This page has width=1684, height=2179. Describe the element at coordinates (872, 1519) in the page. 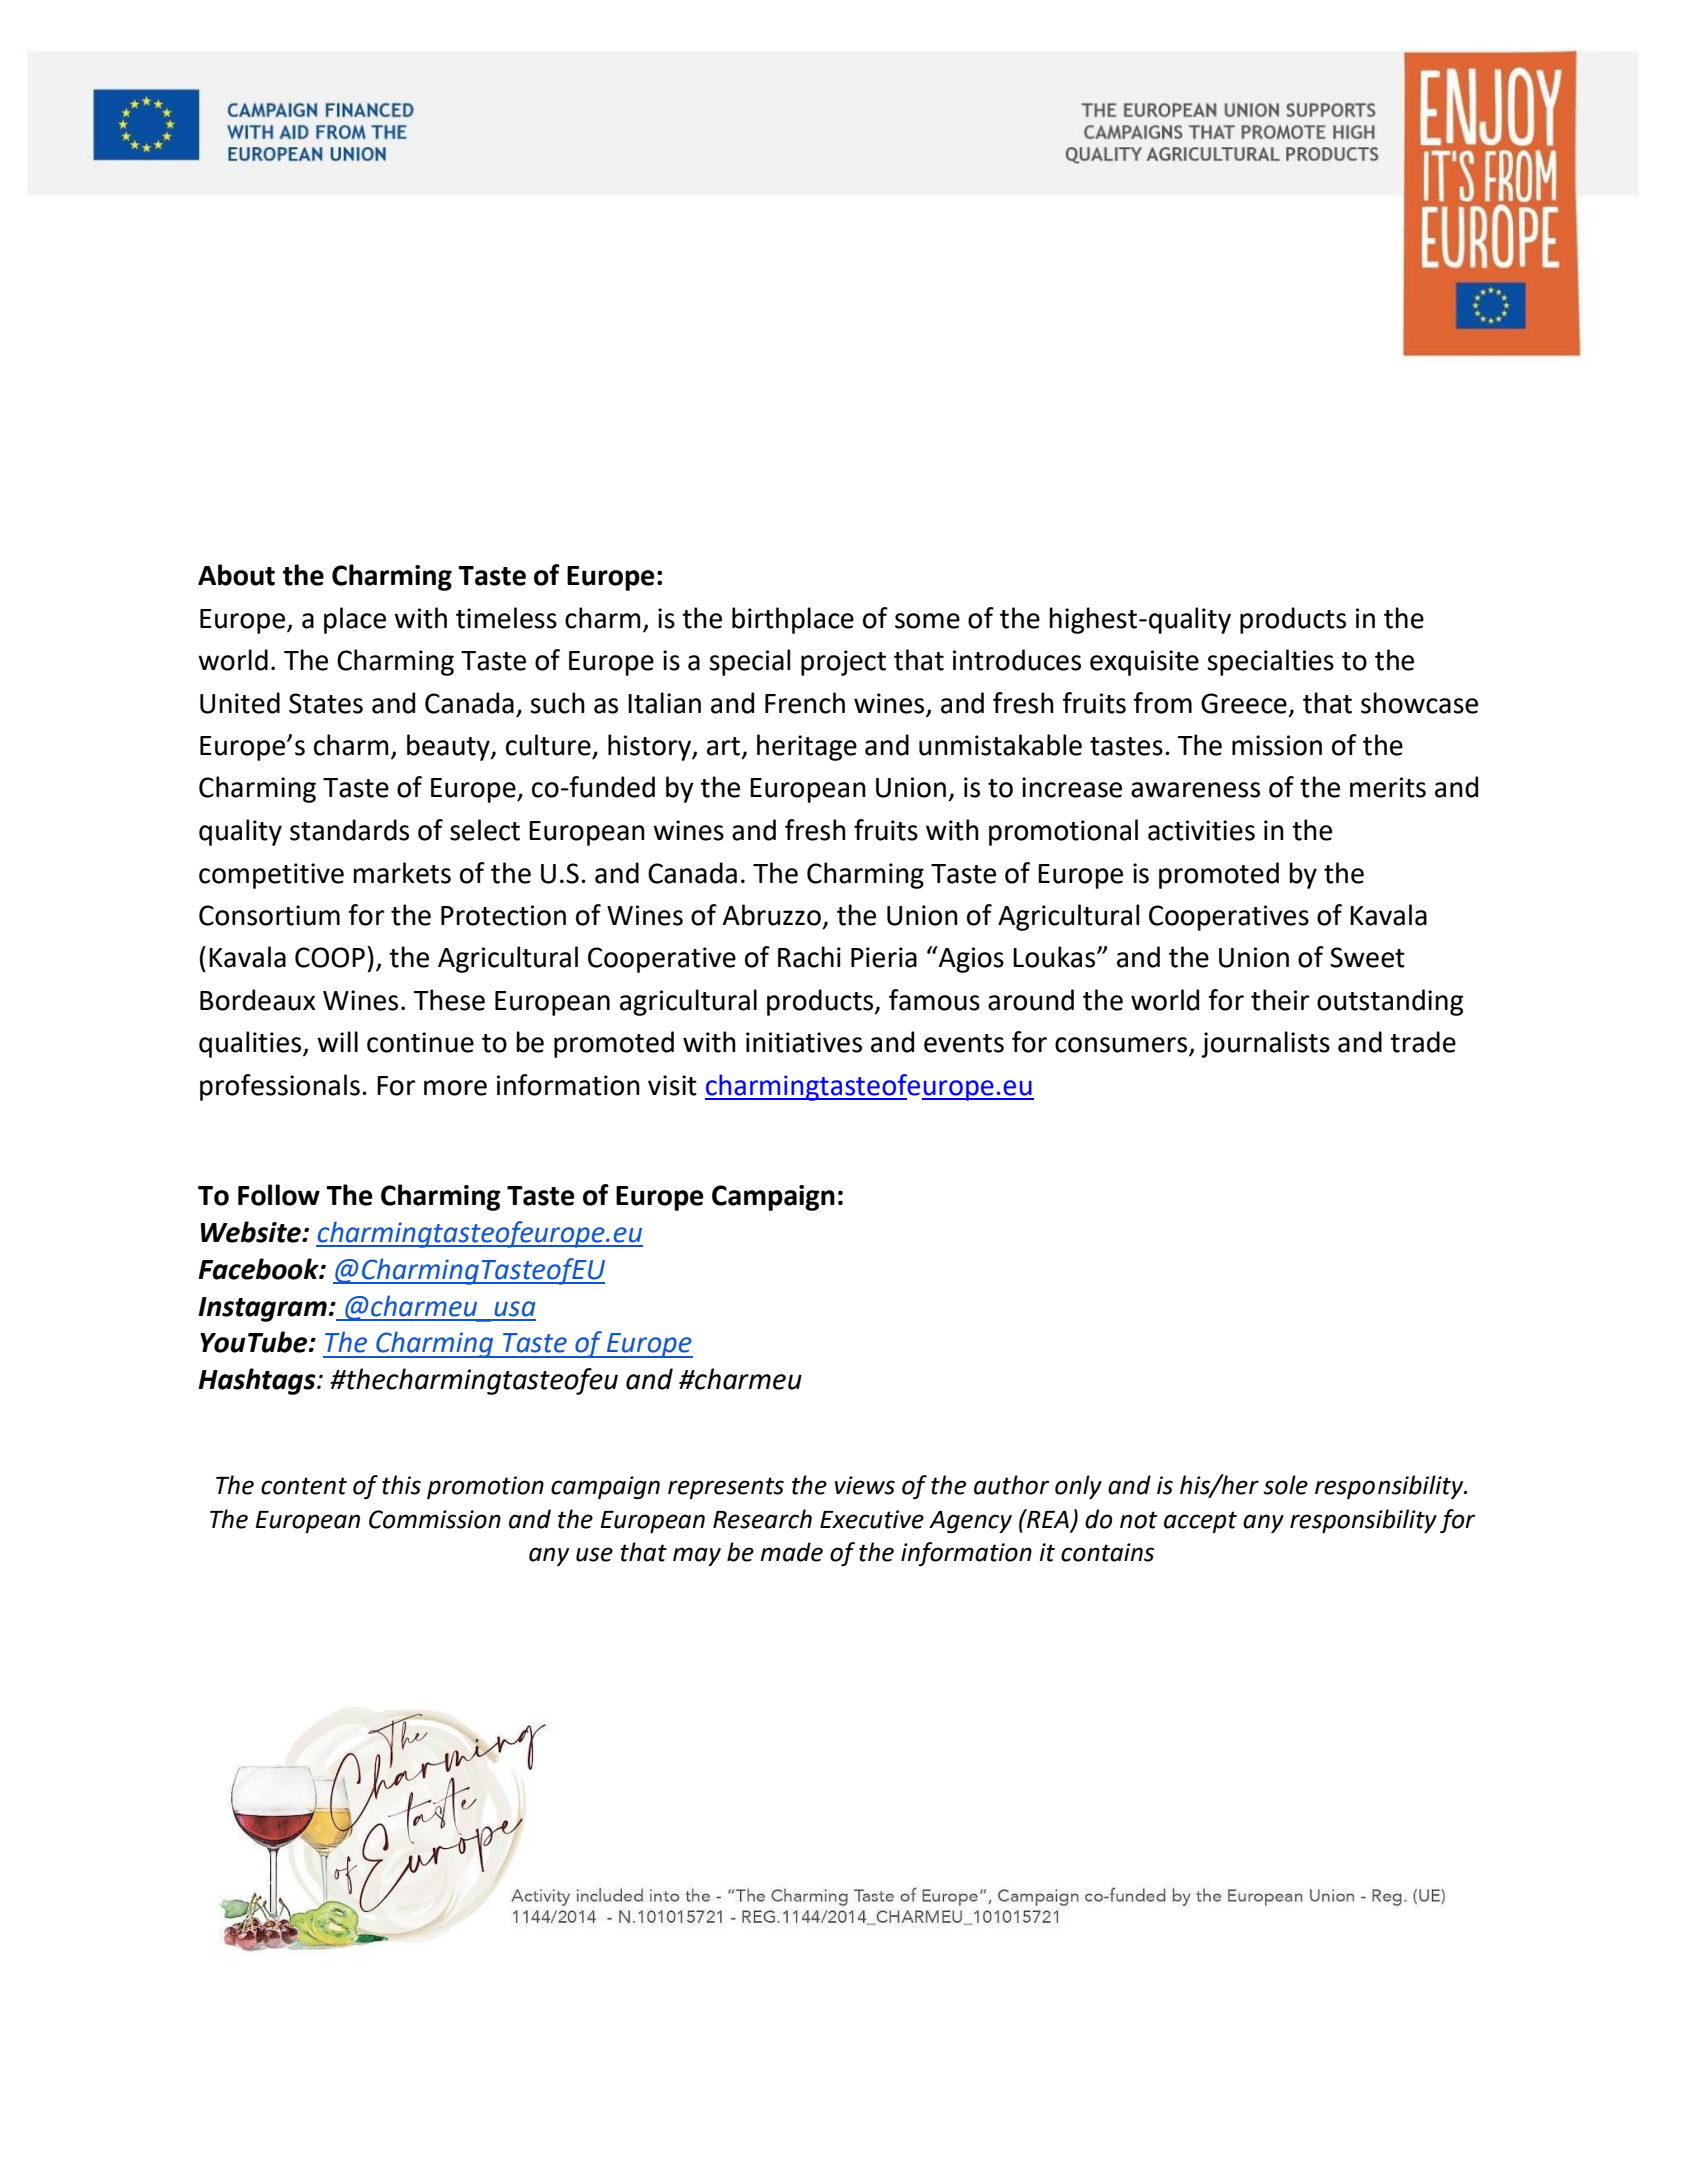

I see `Executive` at that location.
